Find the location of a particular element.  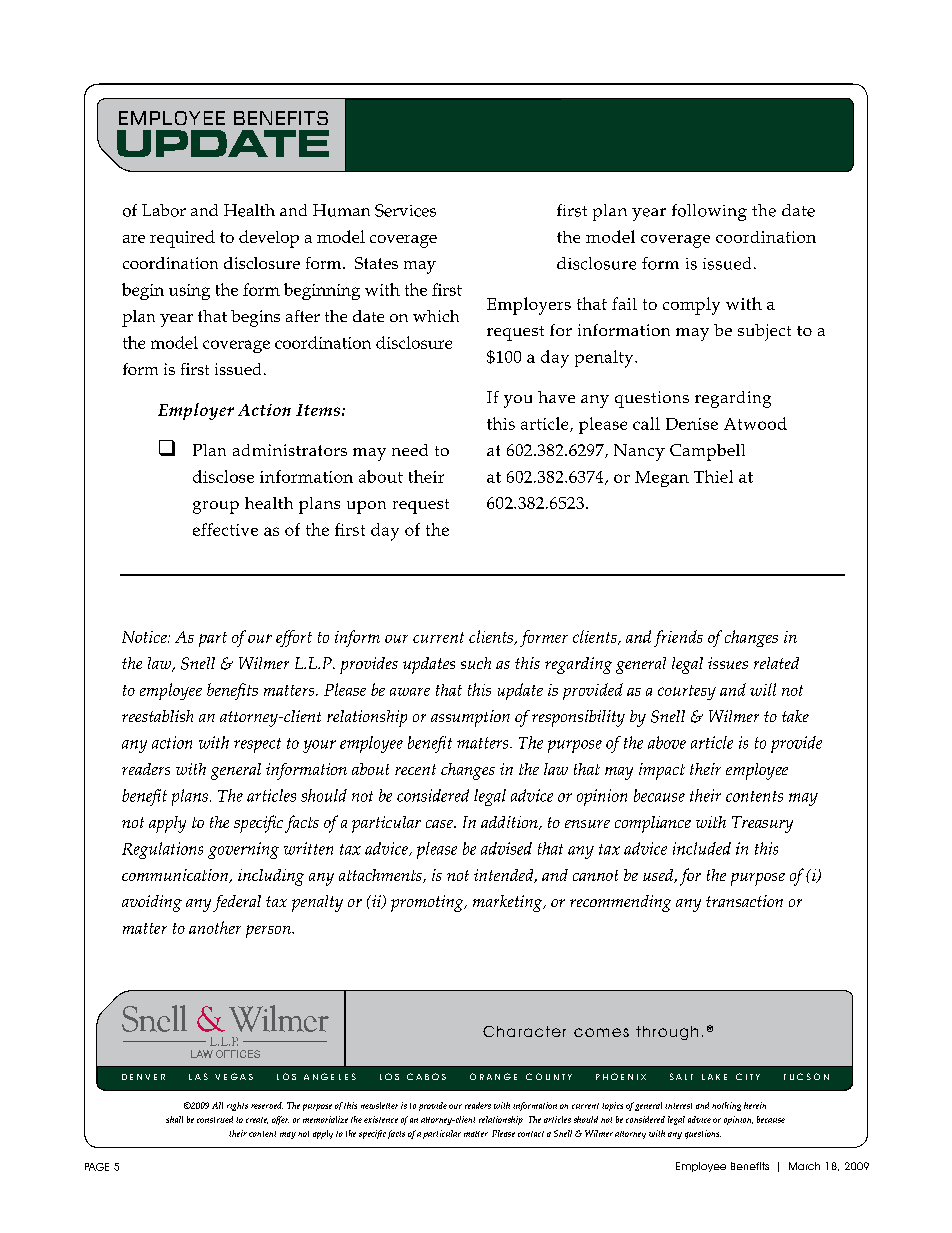

nothing is located at coordinates (726, 1106).
